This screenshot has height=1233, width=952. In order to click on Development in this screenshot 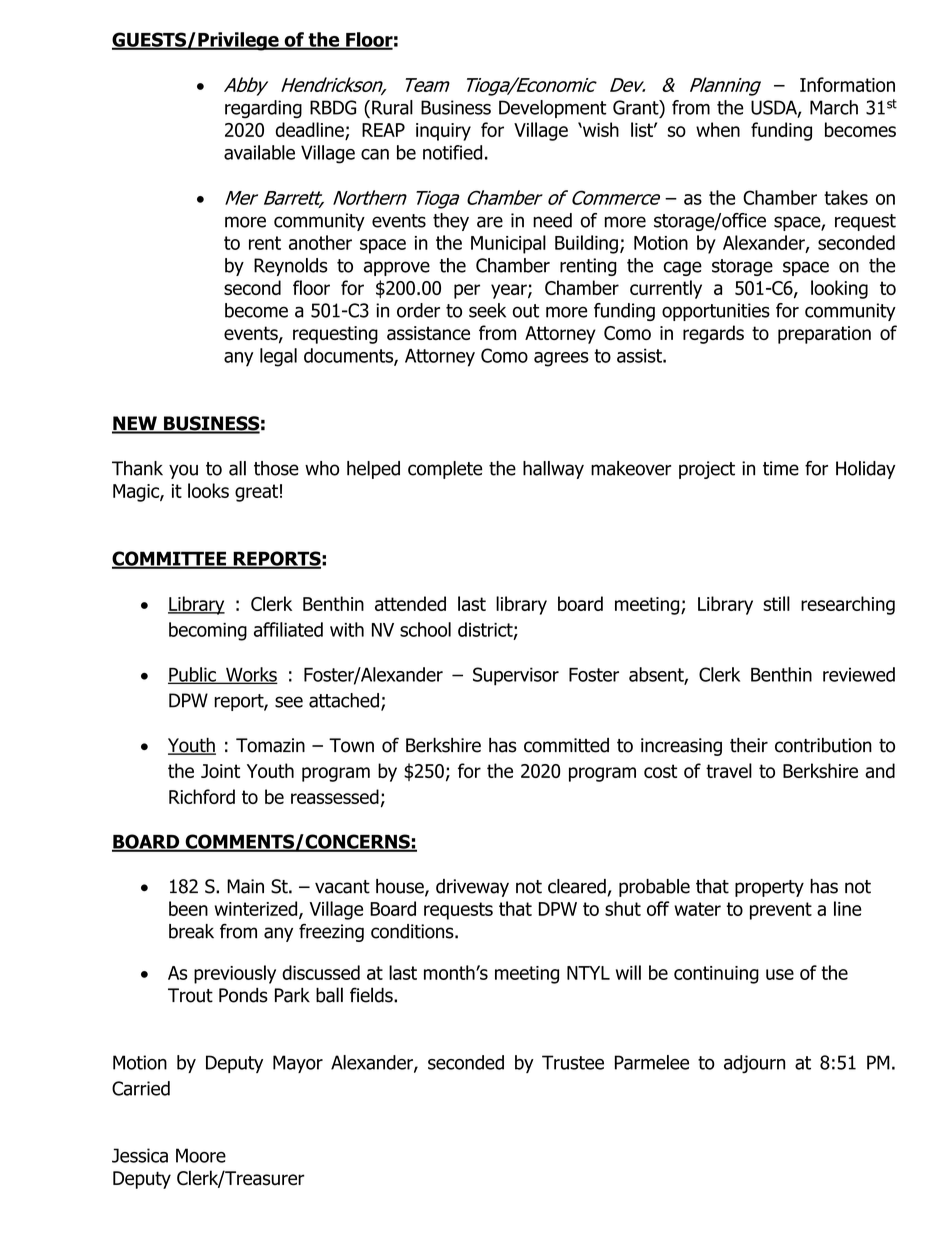, I will do `click(553, 109)`.
